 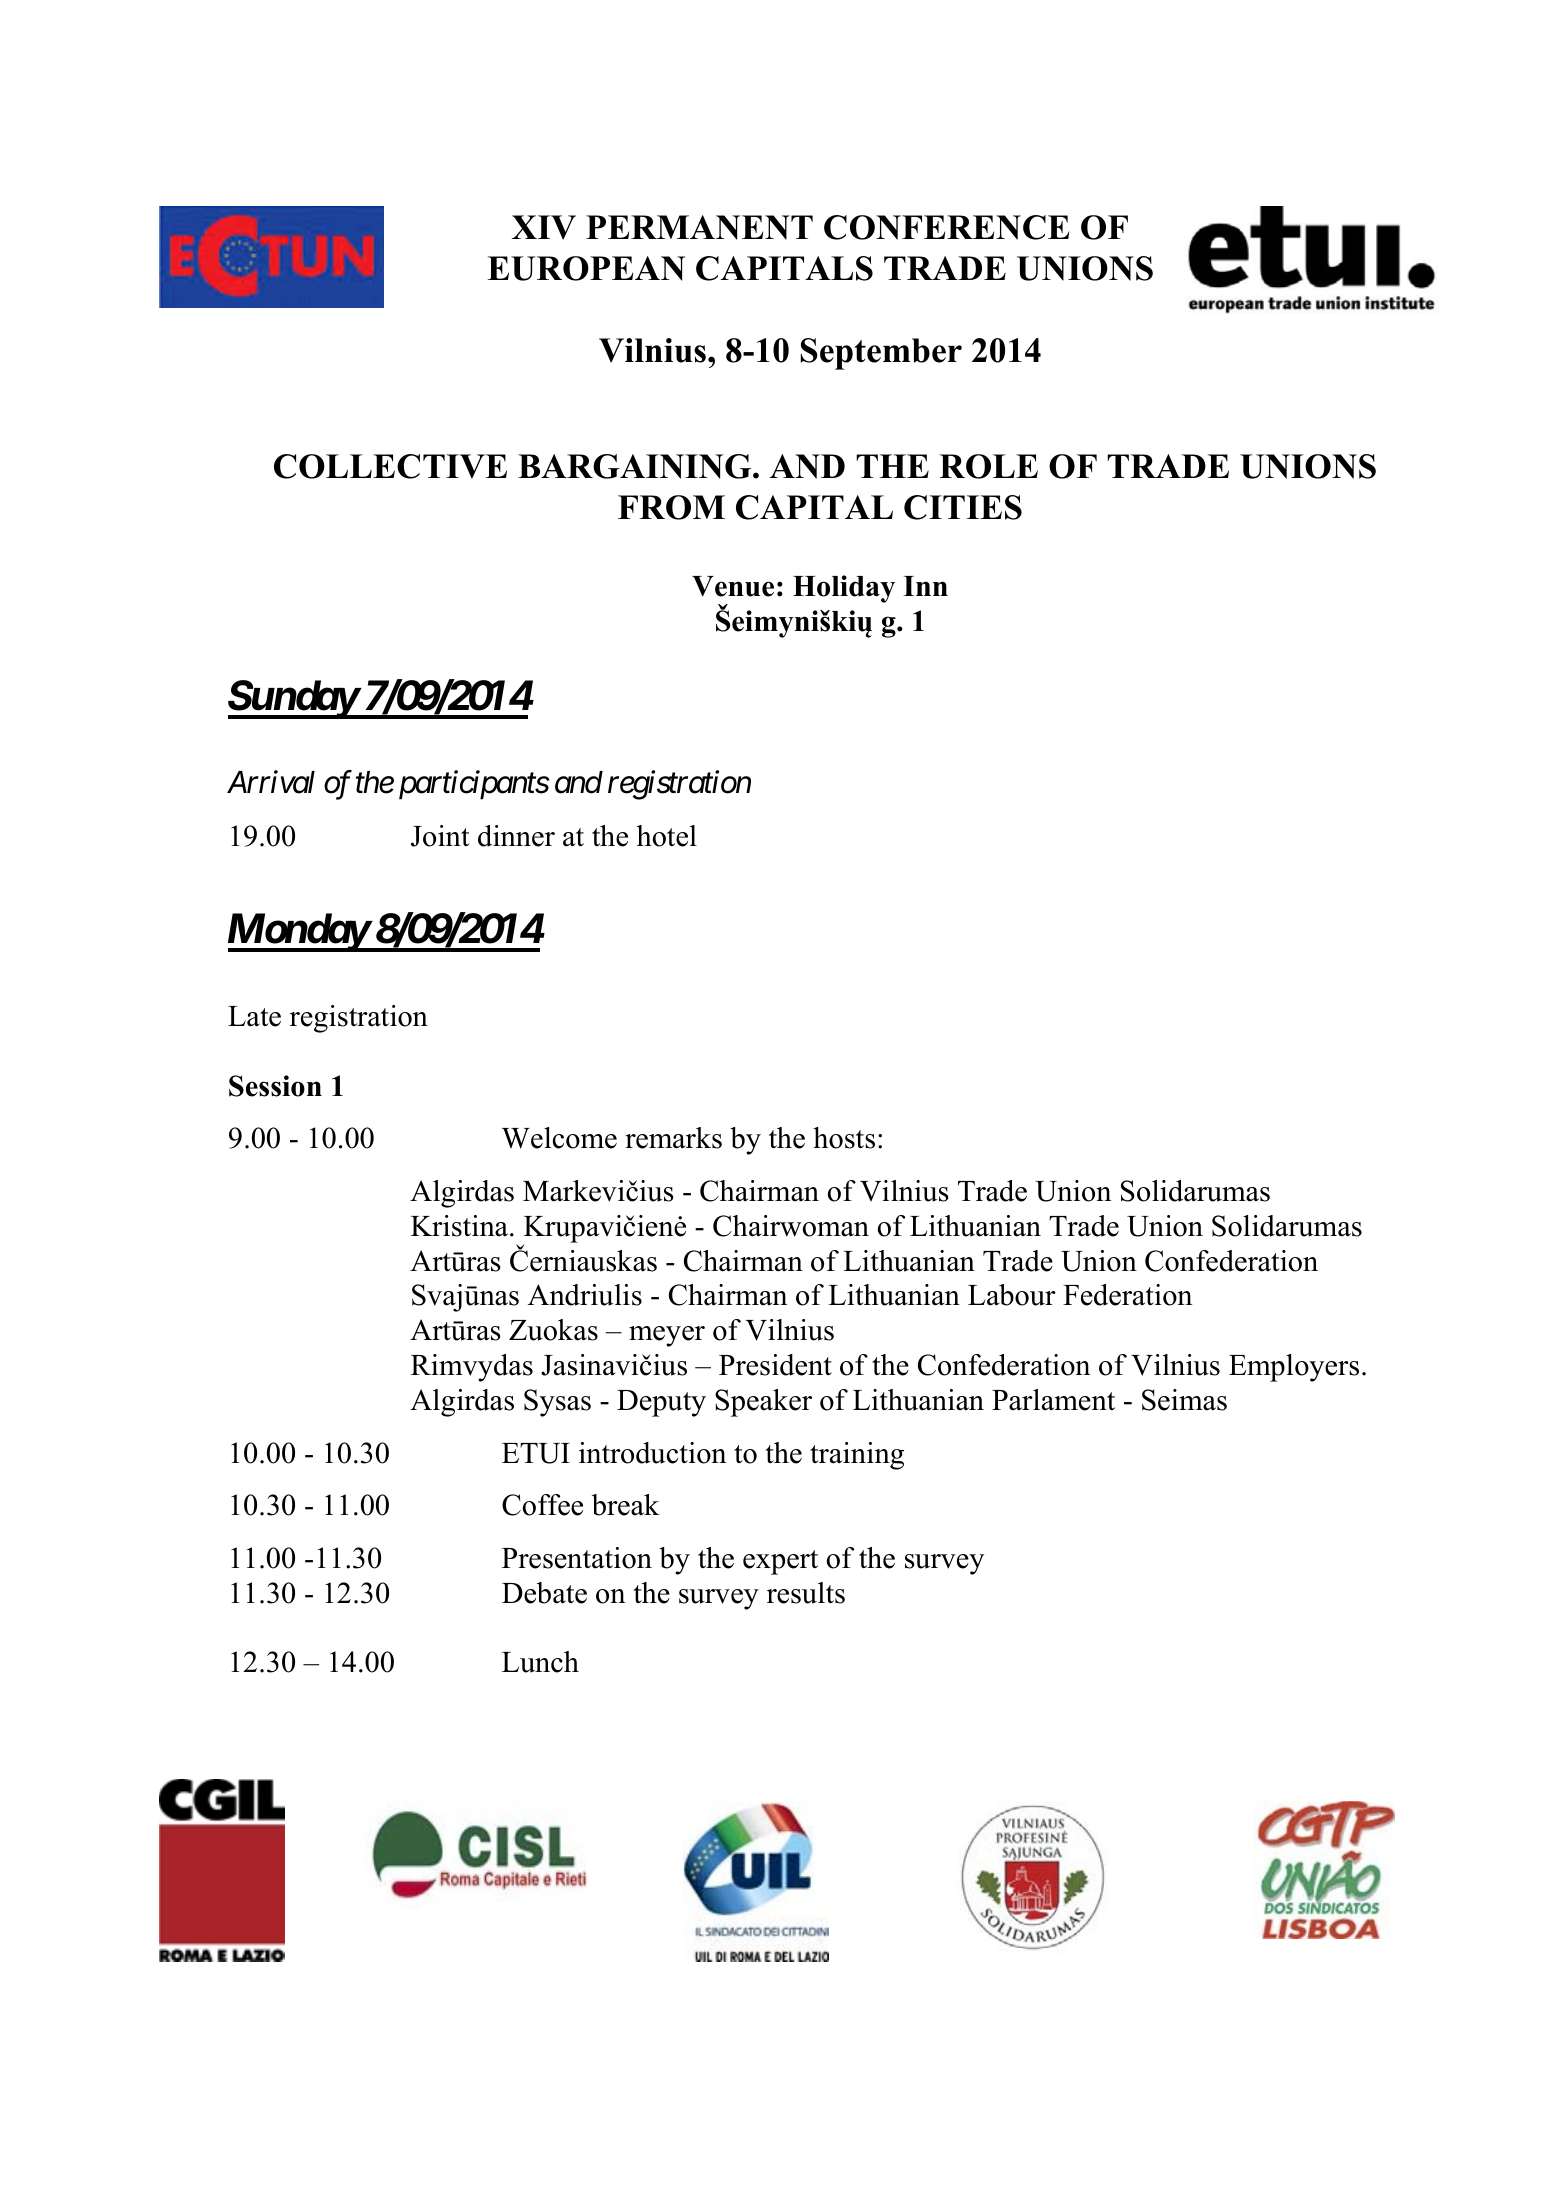 I want to click on Employers, so click(x=1294, y=1368).
